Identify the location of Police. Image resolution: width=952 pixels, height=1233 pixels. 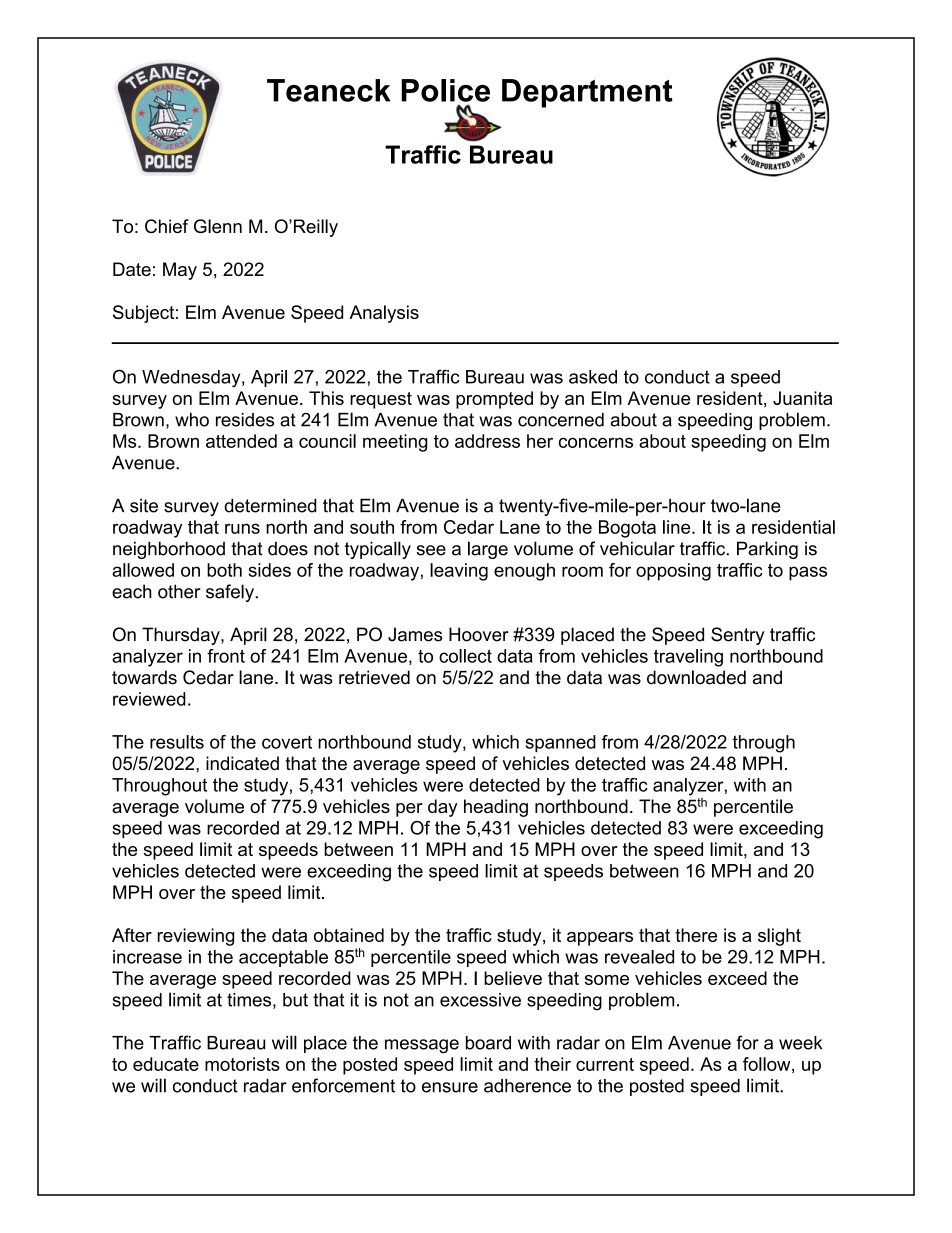
(445, 90).
